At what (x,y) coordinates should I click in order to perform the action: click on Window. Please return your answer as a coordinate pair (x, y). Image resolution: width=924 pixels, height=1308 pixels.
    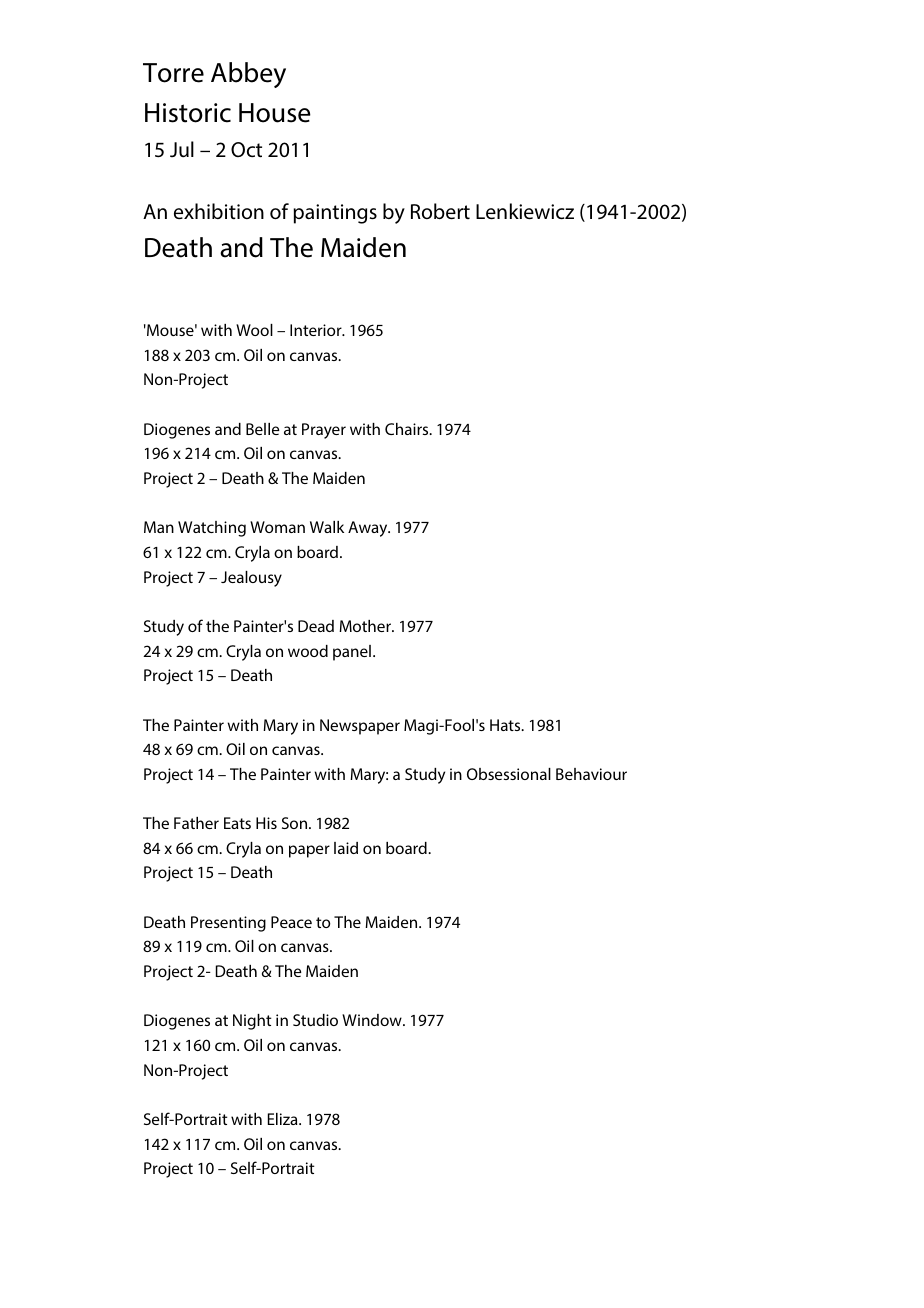
    Looking at the image, I should click on (373, 1020).
